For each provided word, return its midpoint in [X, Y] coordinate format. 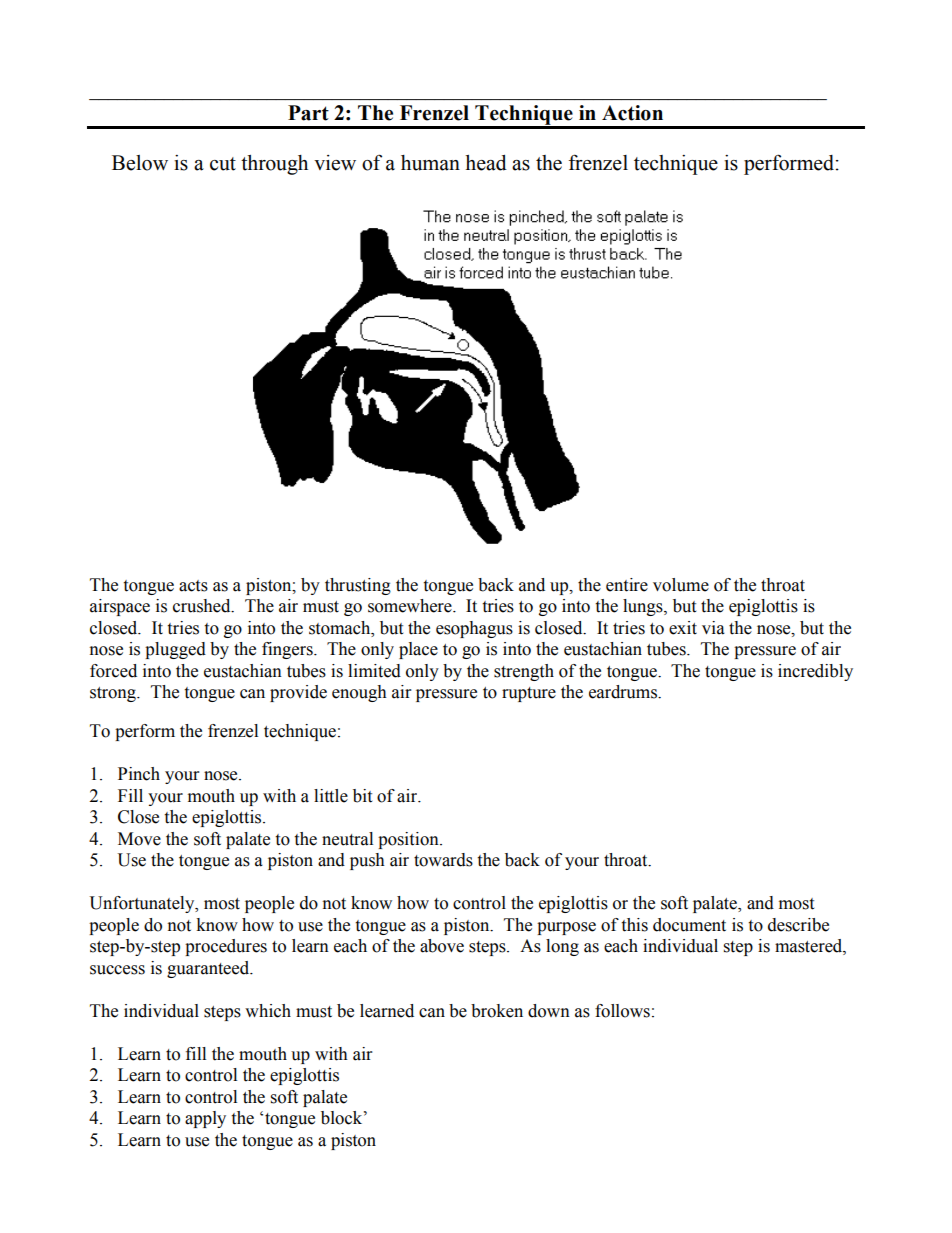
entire [627, 585]
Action [632, 113]
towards [443, 860]
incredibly [815, 672]
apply [205, 1119]
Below [140, 163]
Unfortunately [143, 904]
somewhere [411, 606]
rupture [529, 694]
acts [193, 586]
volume [681, 585]
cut [223, 164]
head [486, 163]
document [689, 925]
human [430, 163]
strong [114, 694]
